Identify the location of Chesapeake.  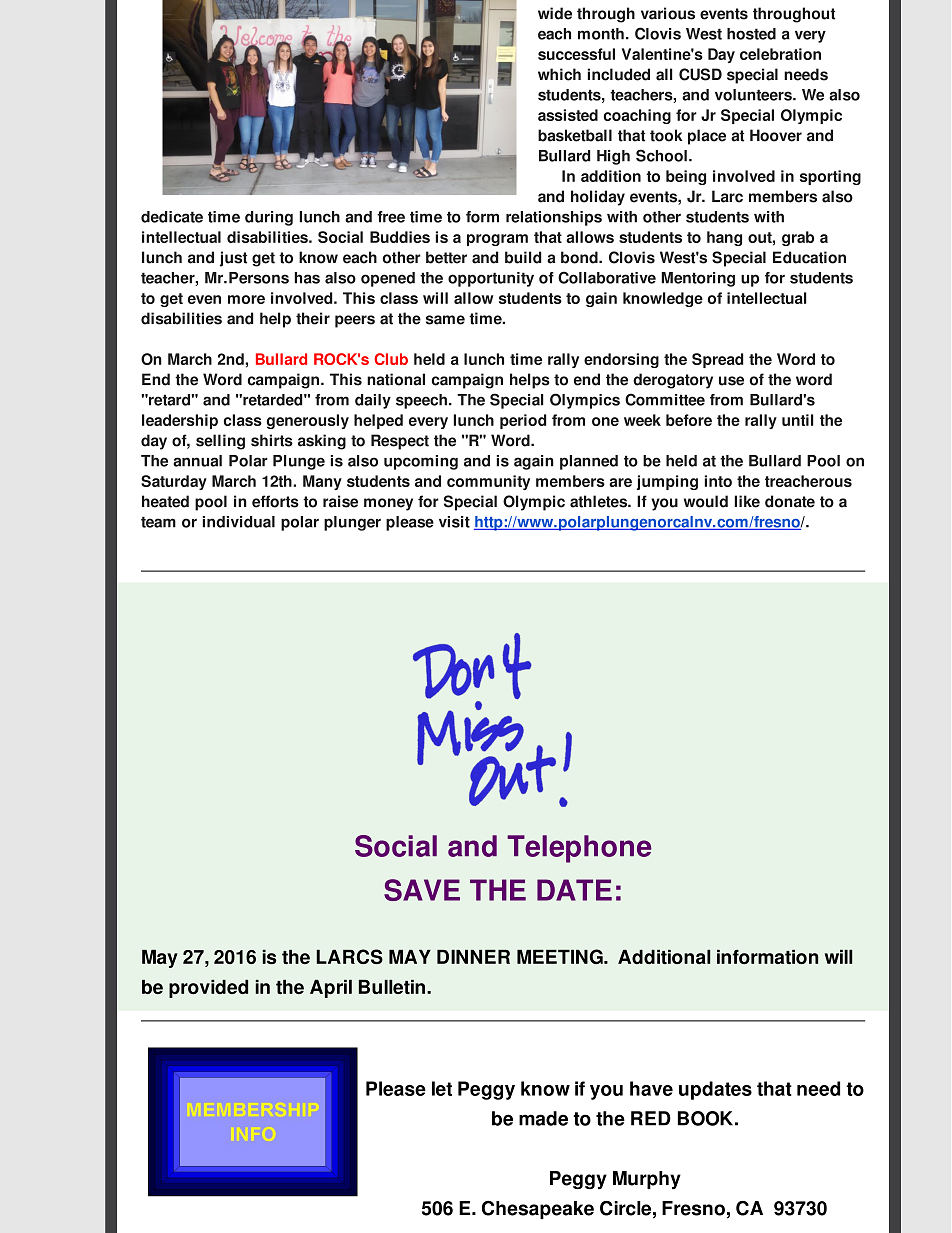
(538, 1210).
